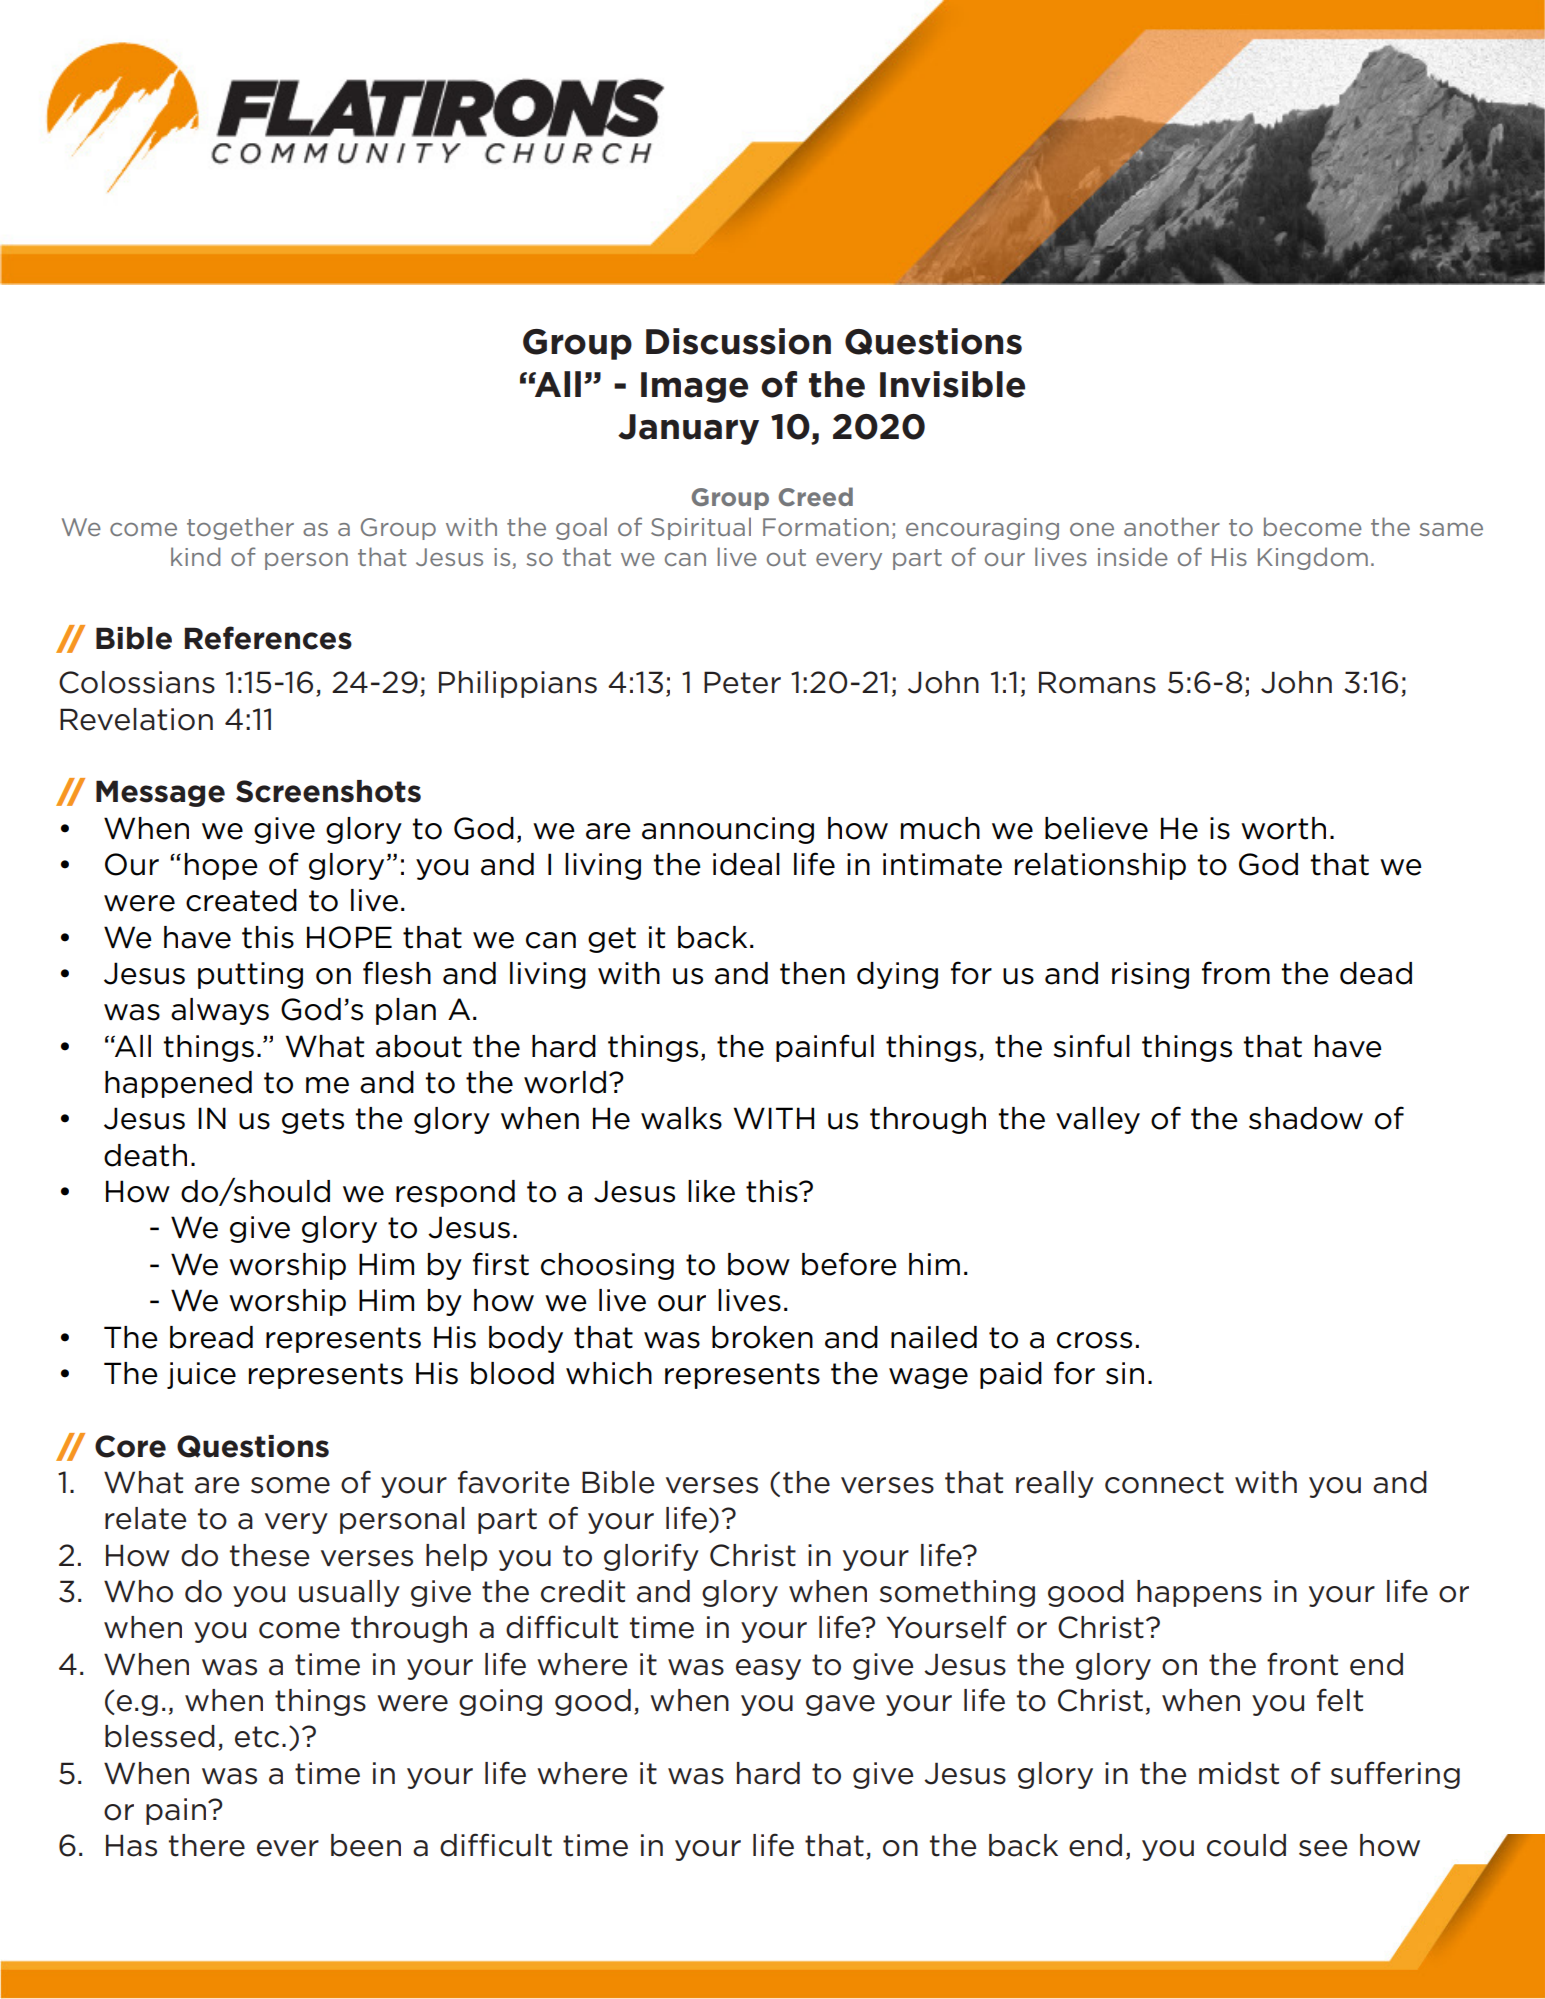 This screenshot has height=1999, width=1545. Describe the element at coordinates (746, 864) in the screenshot. I see `ideal` at that location.
